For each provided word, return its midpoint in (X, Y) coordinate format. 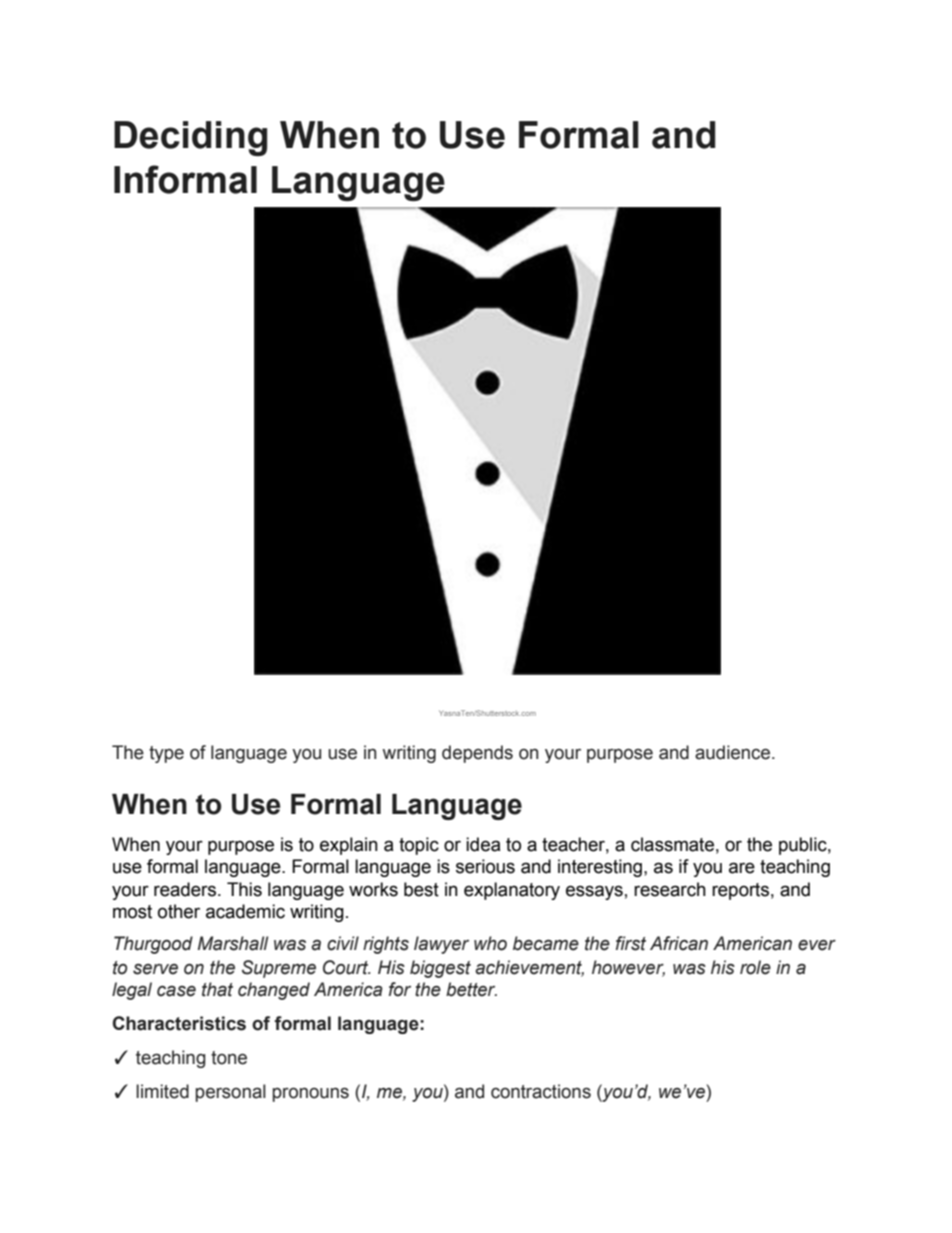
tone (229, 1058)
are (742, 868)
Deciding (190, 138)
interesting (600, 868)
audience (734, 752)
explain (349, 846)
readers (186, 889)
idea (483, 844)
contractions (541, 1091)
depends (477, 754)
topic (419, 846)
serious (485, 866)
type (166, 754)
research (670, 889)
